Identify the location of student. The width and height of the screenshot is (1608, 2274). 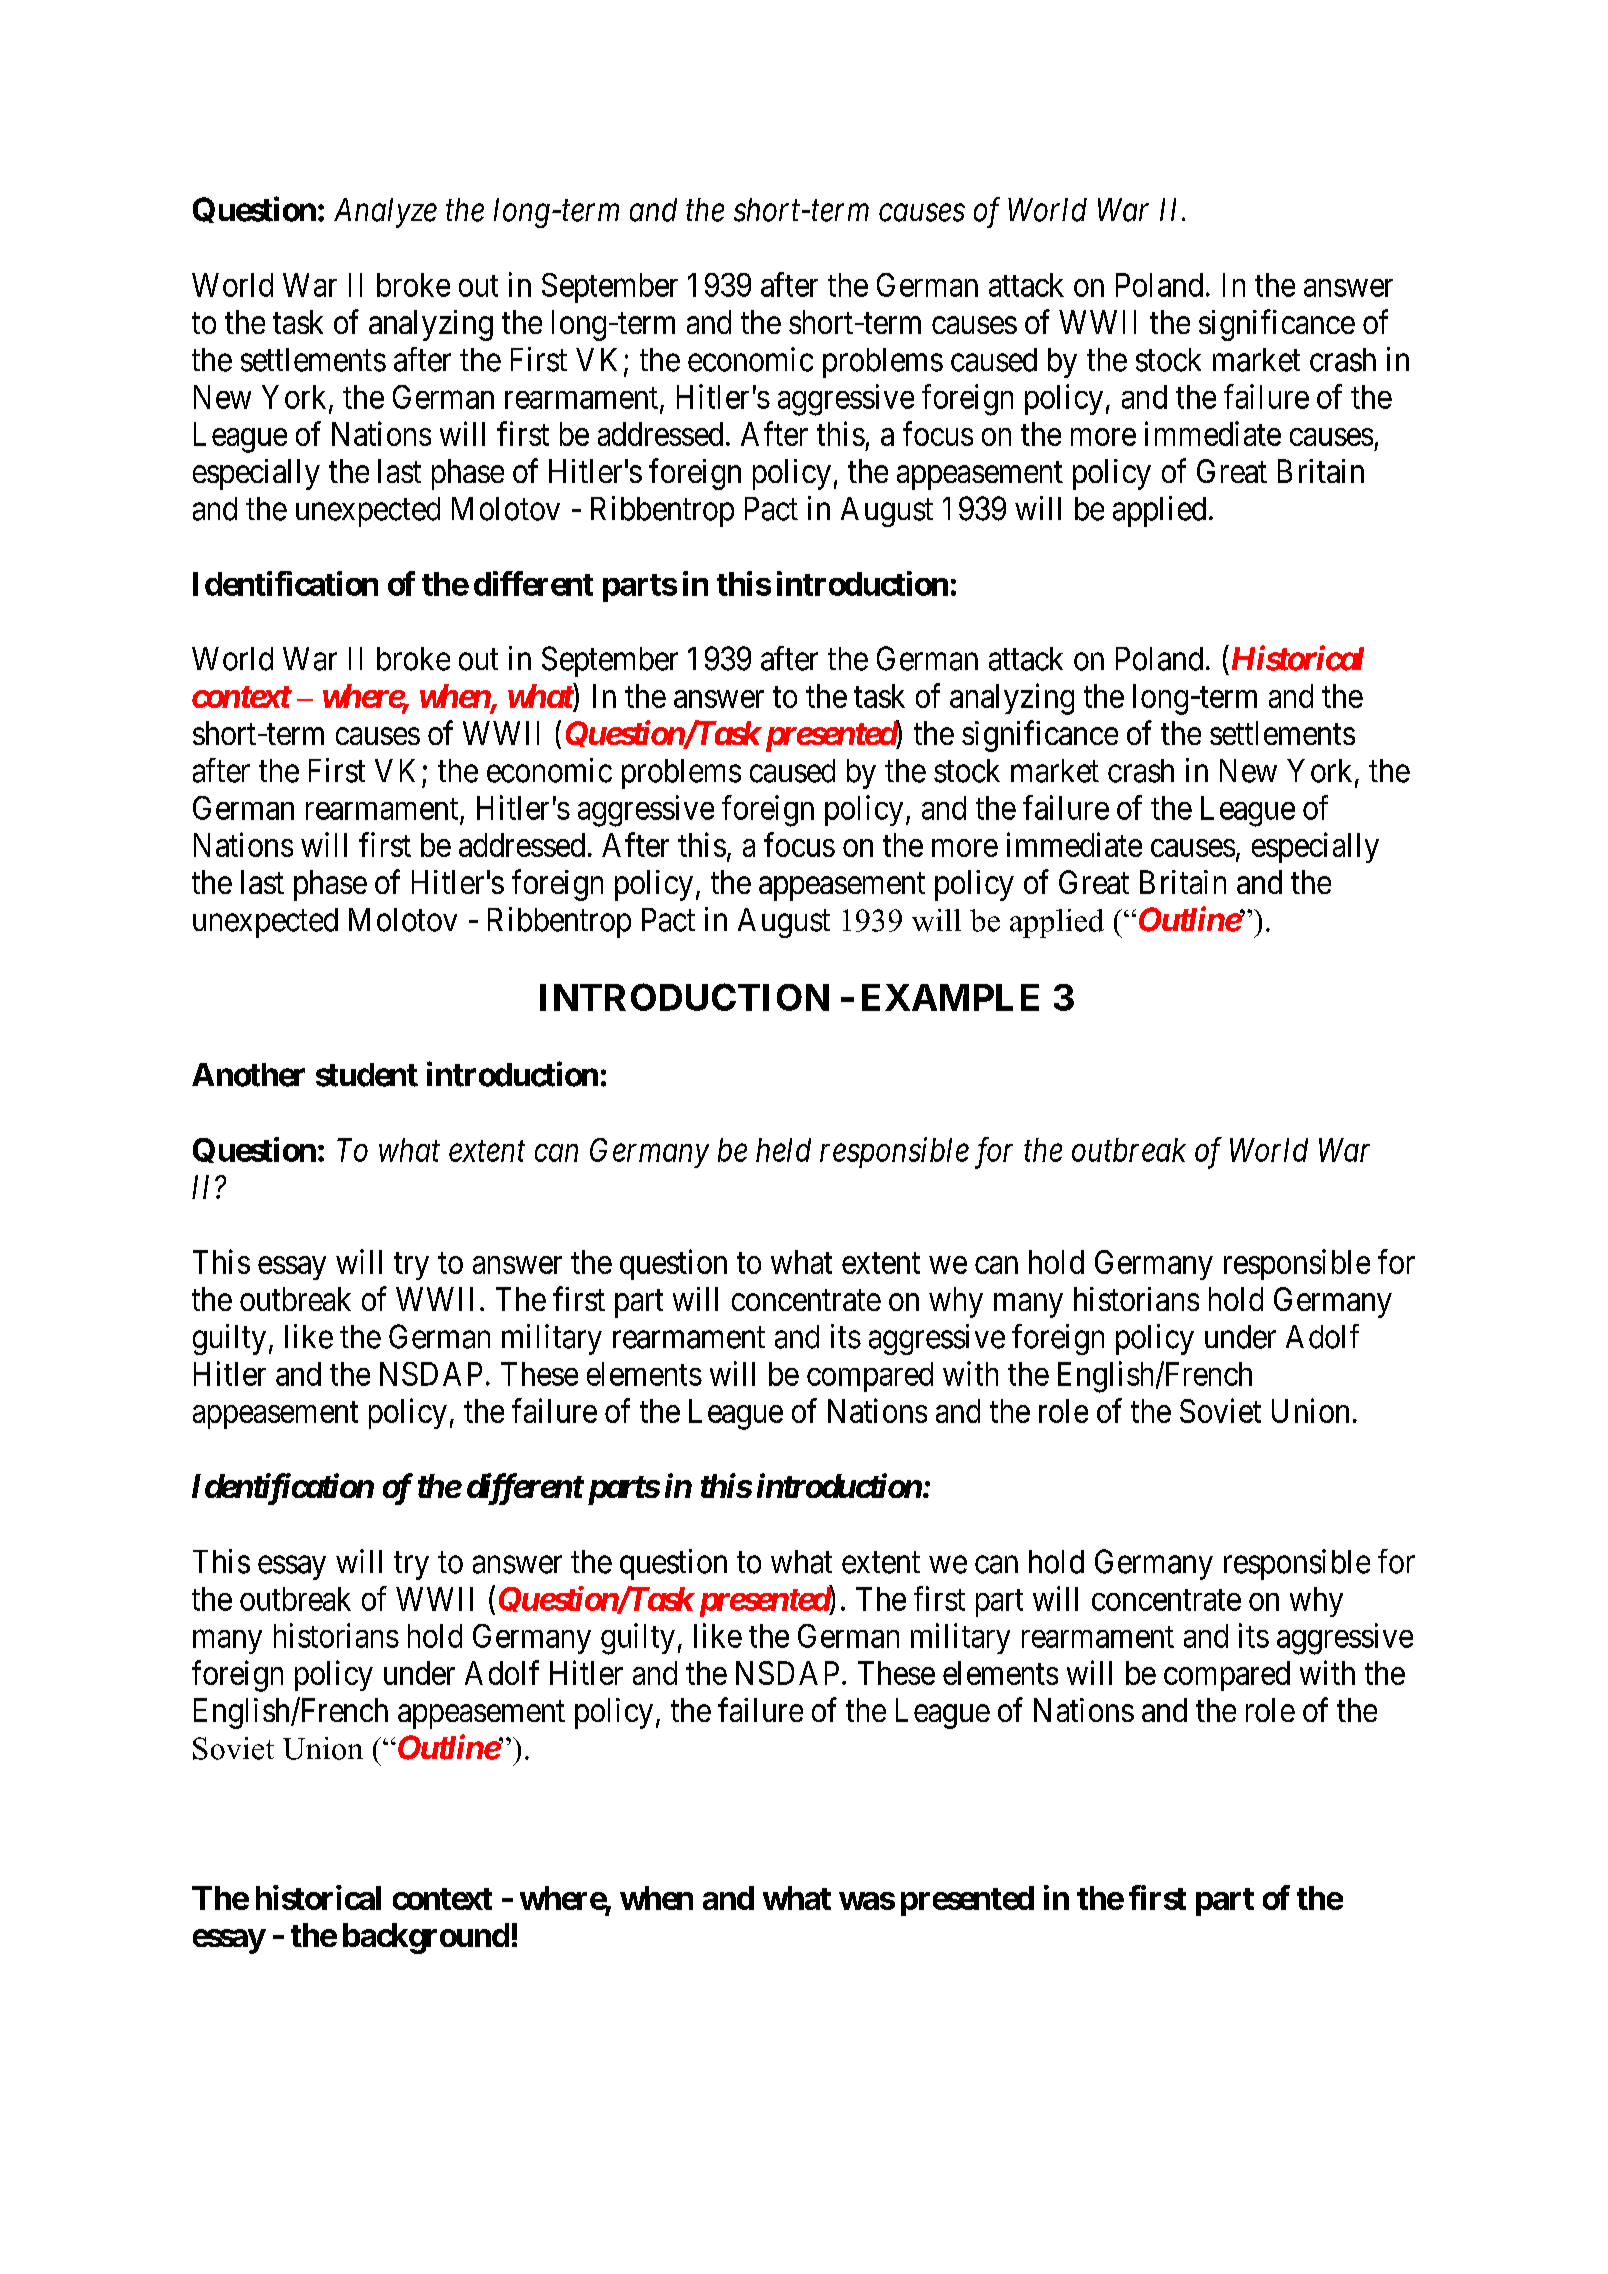
(367, 1075).
